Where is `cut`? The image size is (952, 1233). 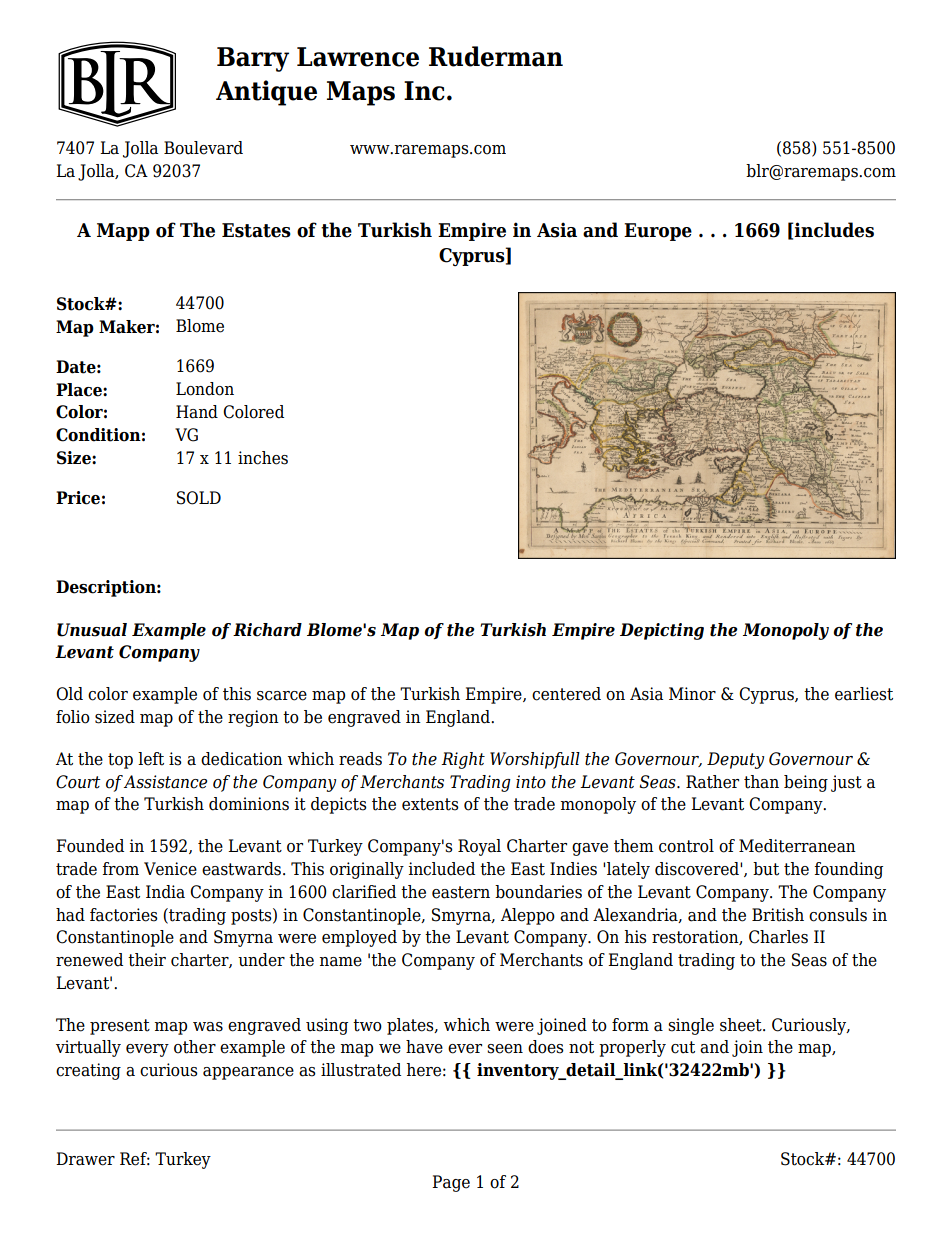
cut is located at coordinates (683, 1047).
